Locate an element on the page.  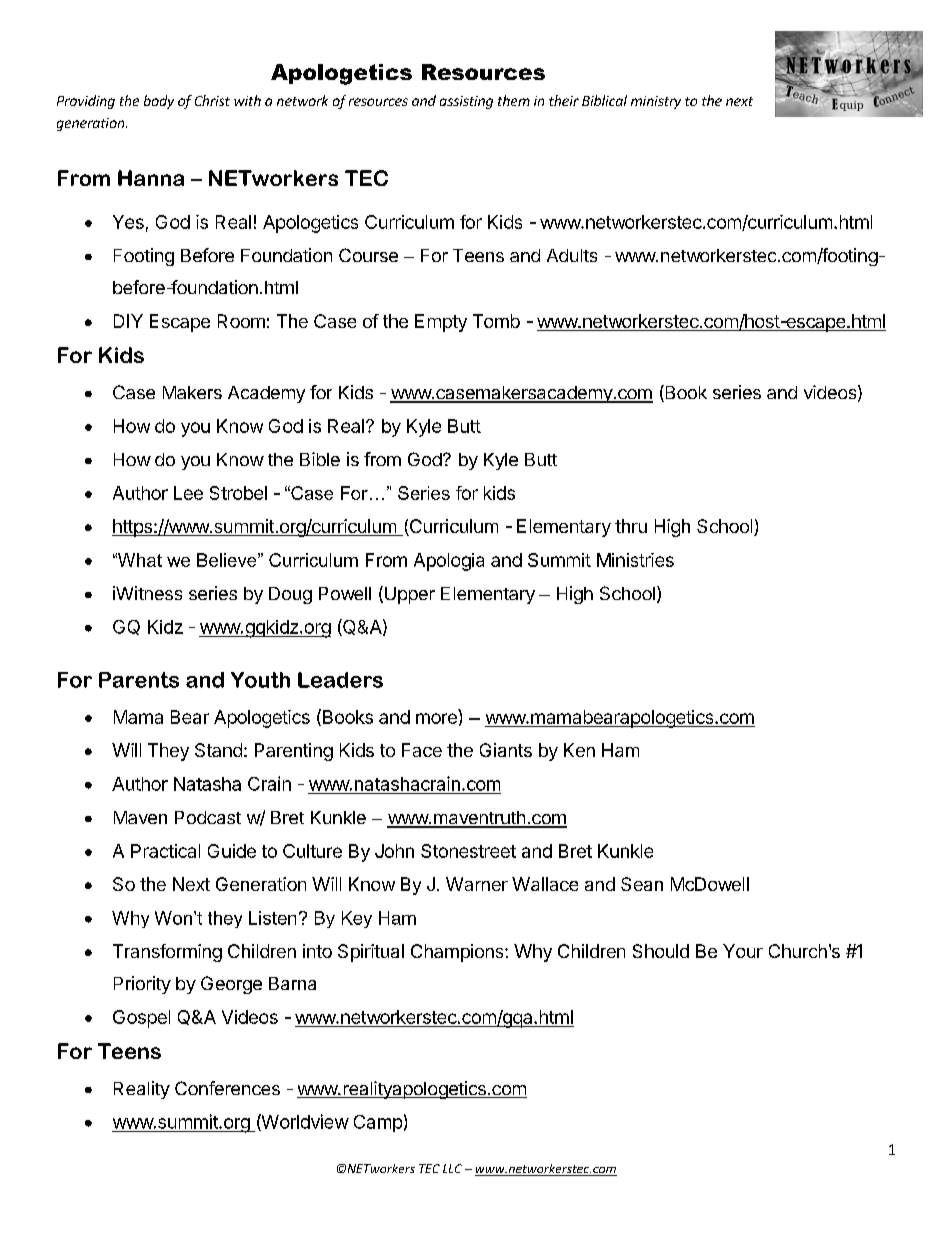
Parents is located at coordinates (139, 680).
